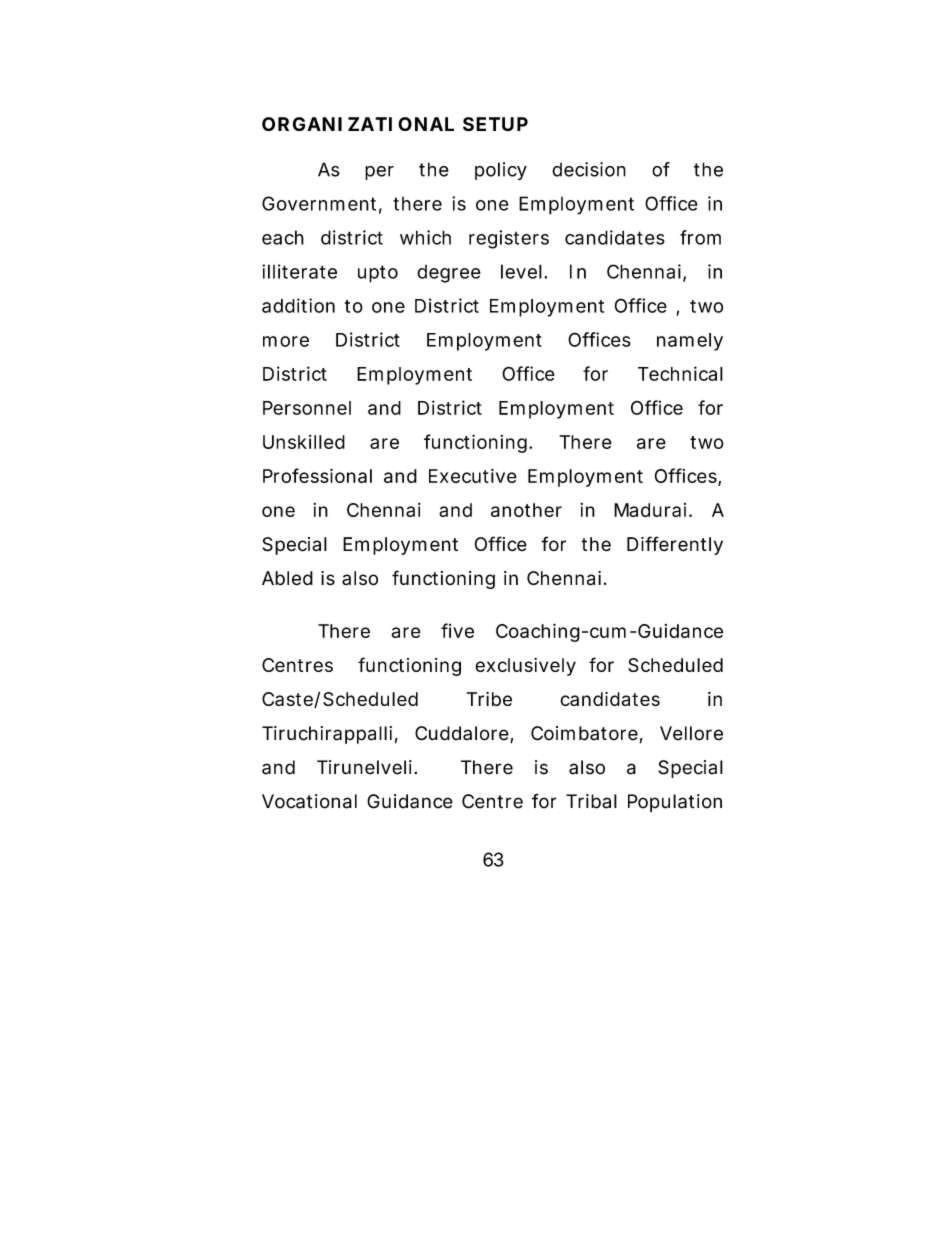 The image size is (952, 1233). I want to click on another, so click(526, 510).
